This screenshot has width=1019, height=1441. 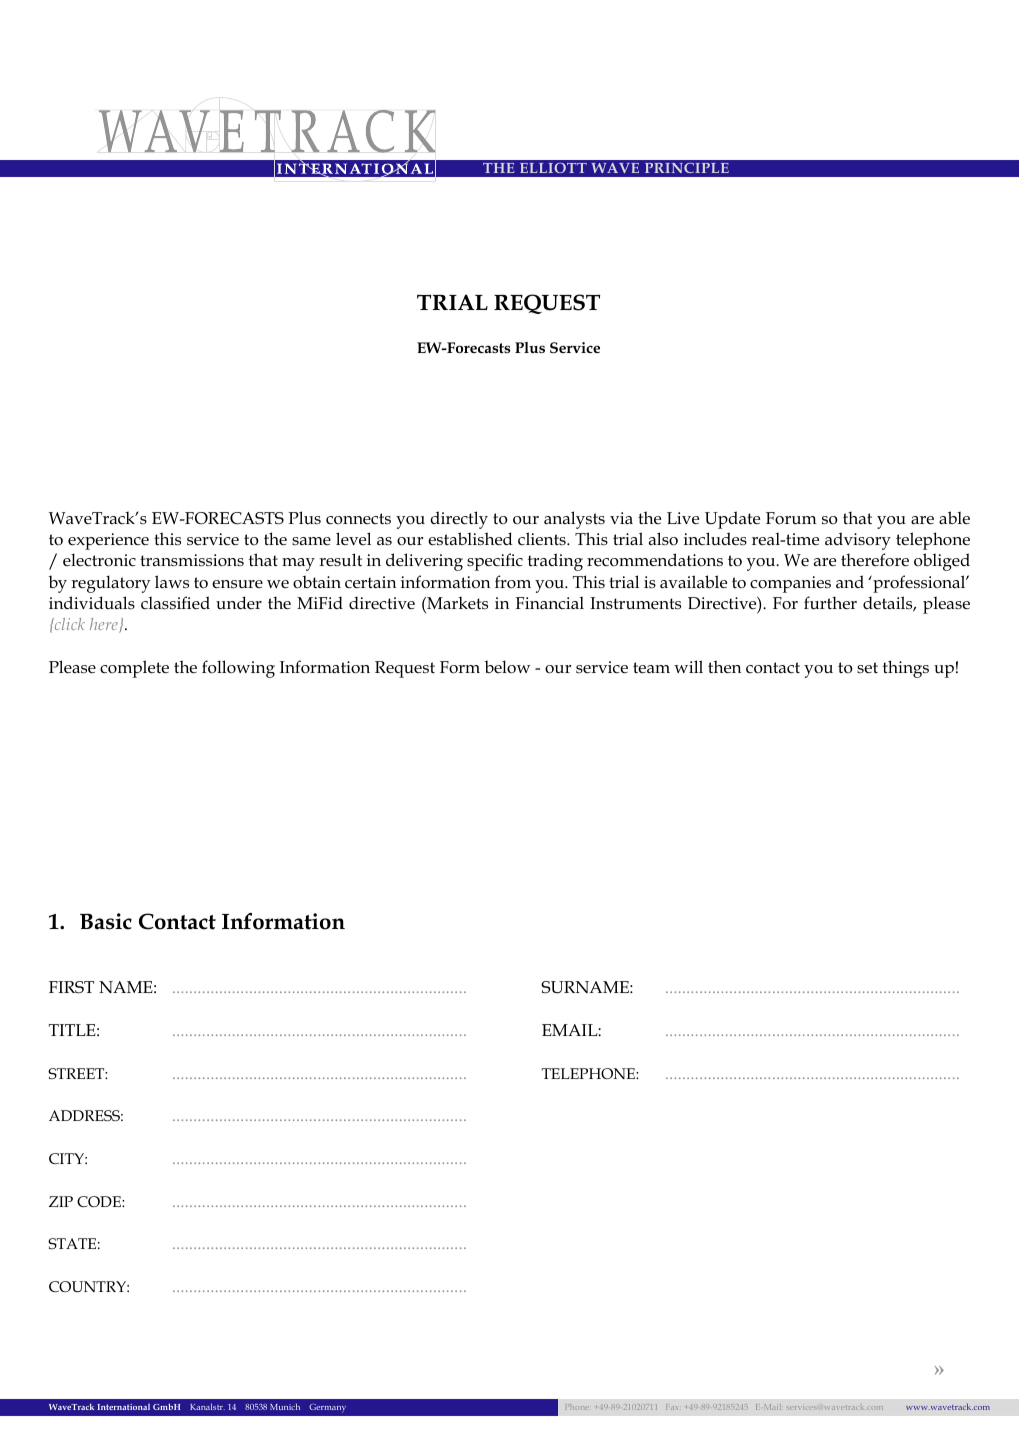 What do you see at coordinates (192, 560) in the screenshot?
I see `transmissions` at bounding box center [192, 560].
